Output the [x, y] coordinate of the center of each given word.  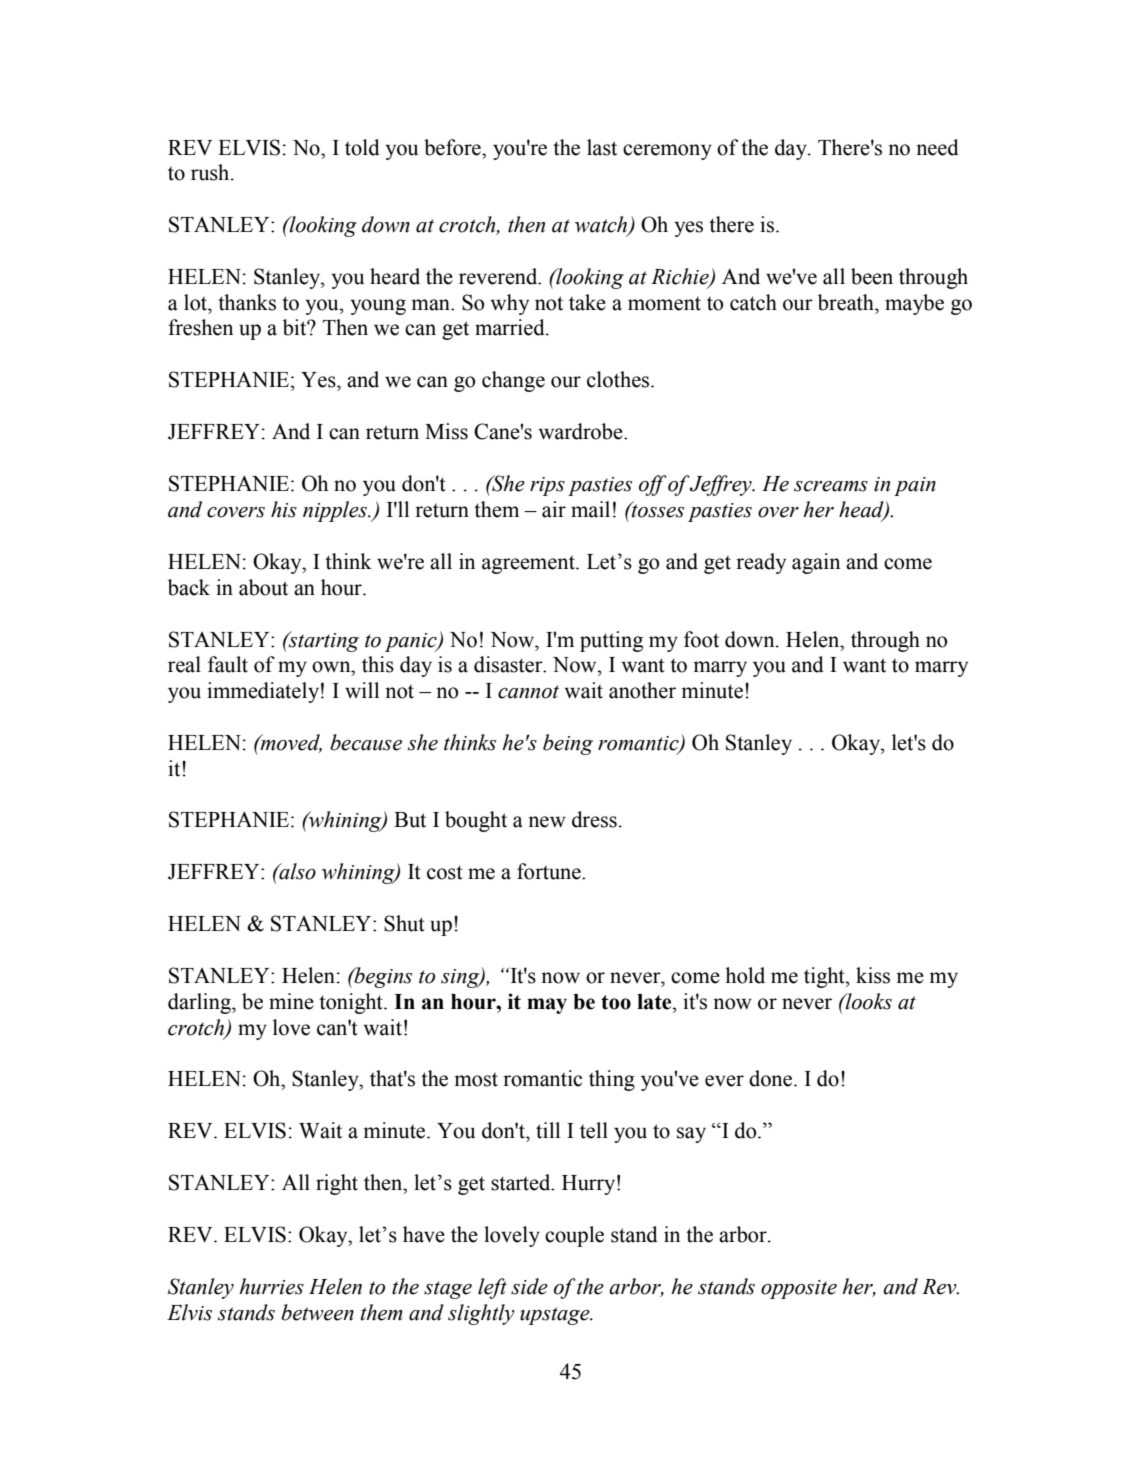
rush [211, 172]
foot [701, 639]
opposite [799, 1289]
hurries [271, 1286]
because [366, 742]
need [937, 147]
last [602, 147]
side [529, 1286]
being [568, 744]
